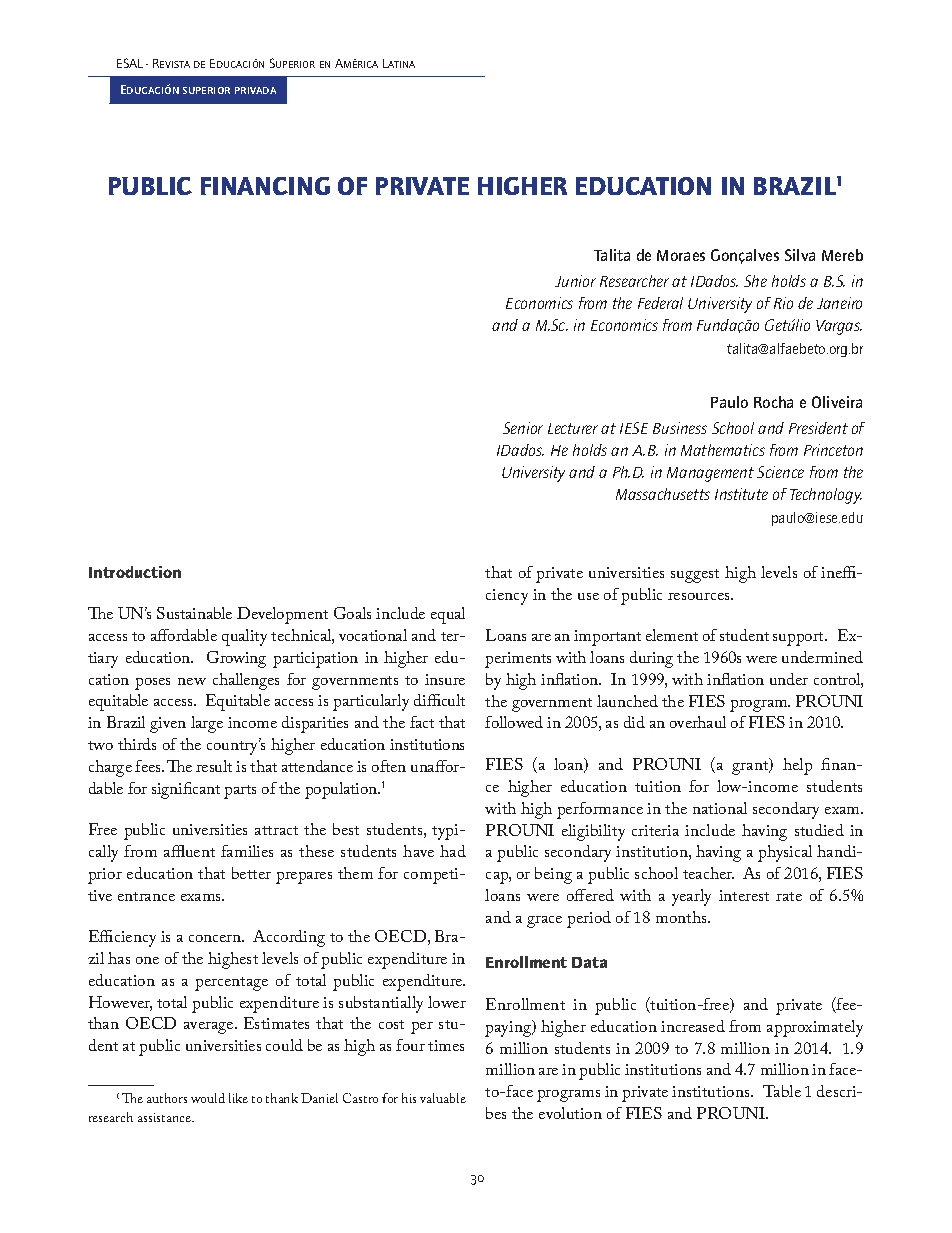 This screenshot has height=1233, width=952. What do you see at coordinates (453, 851) in the screenshot?
I see `had` at bounding box center [453, 851].
